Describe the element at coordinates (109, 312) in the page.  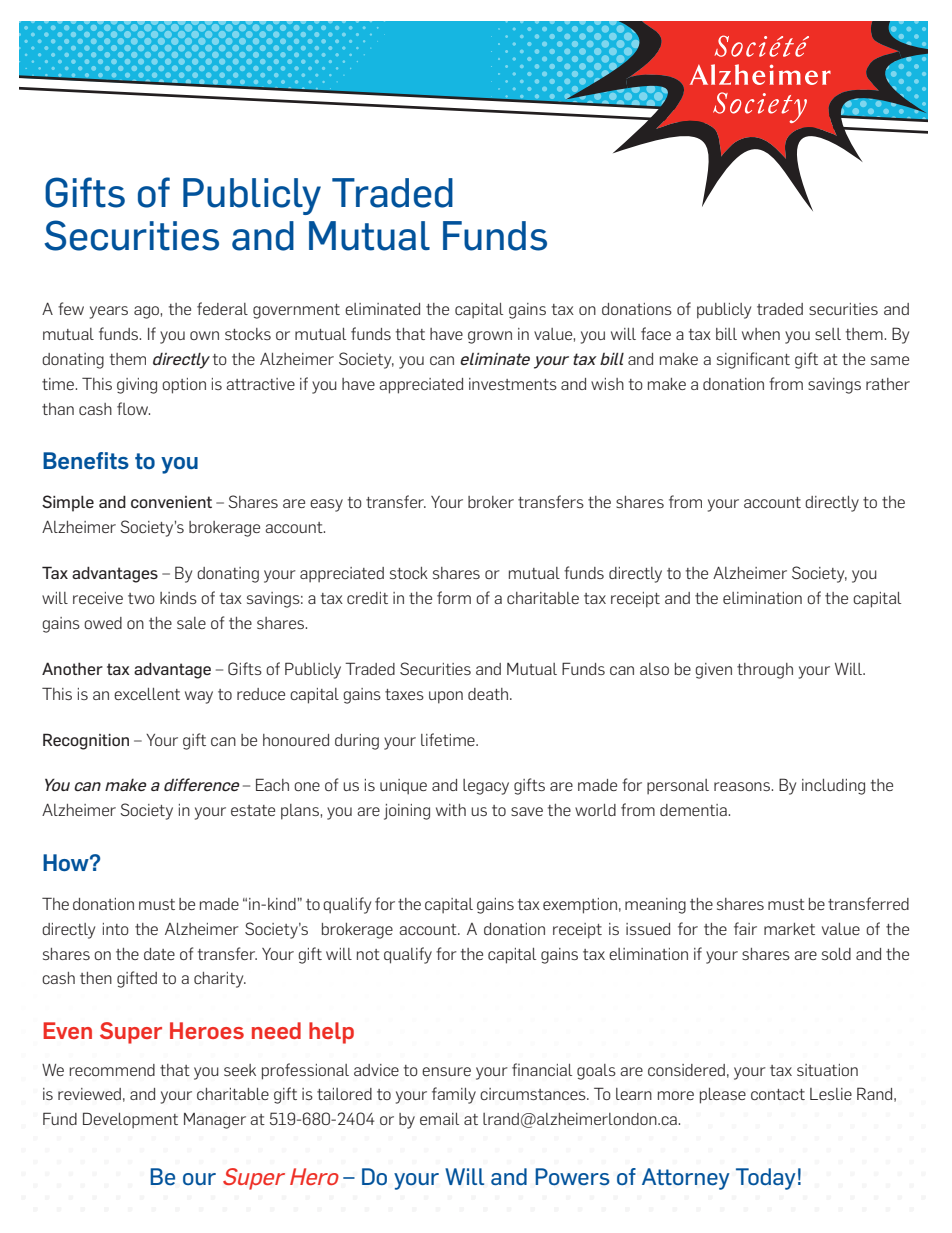
I see `years` at that location.
